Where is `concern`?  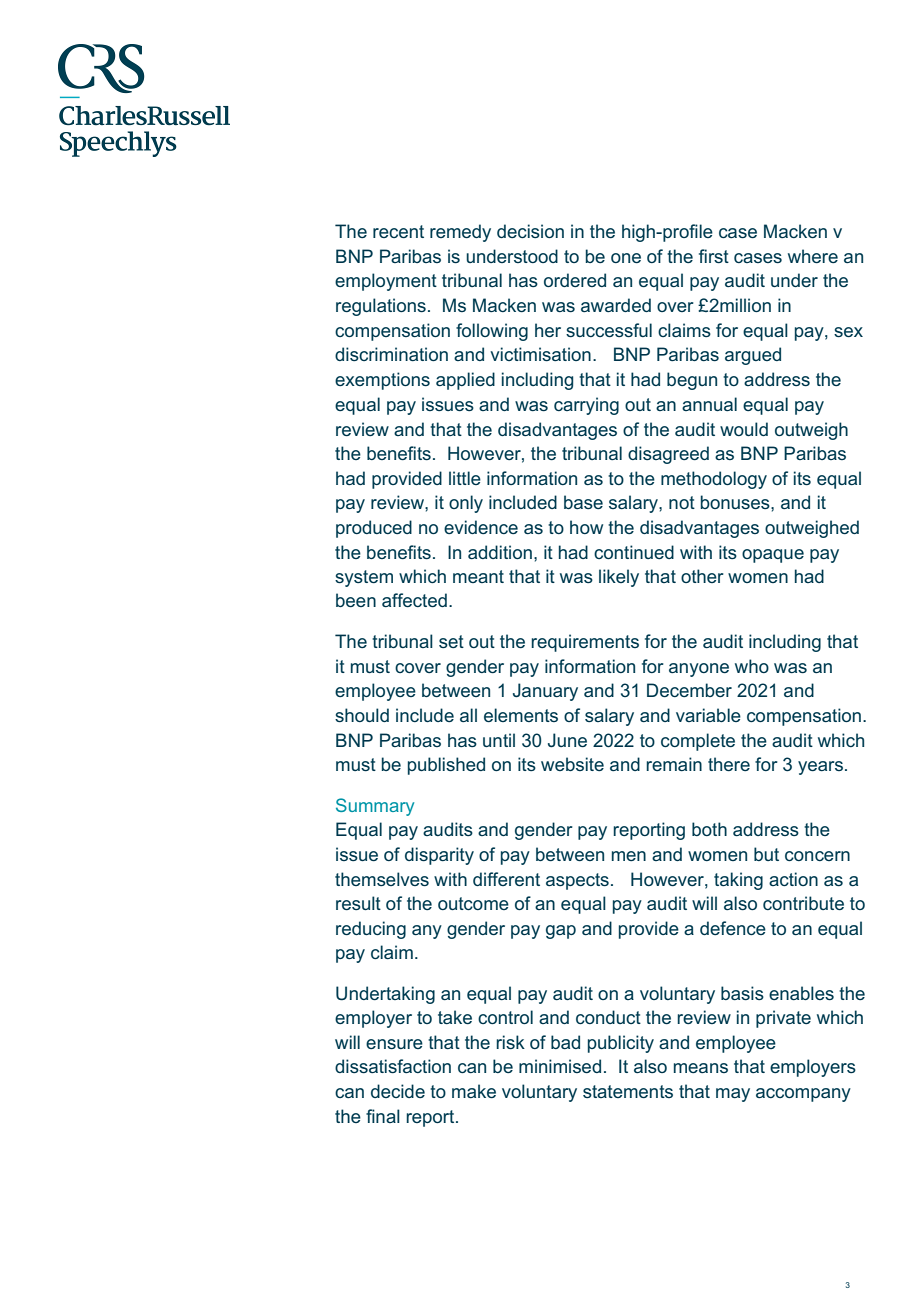
concern is located at coordinates (817, 856).
